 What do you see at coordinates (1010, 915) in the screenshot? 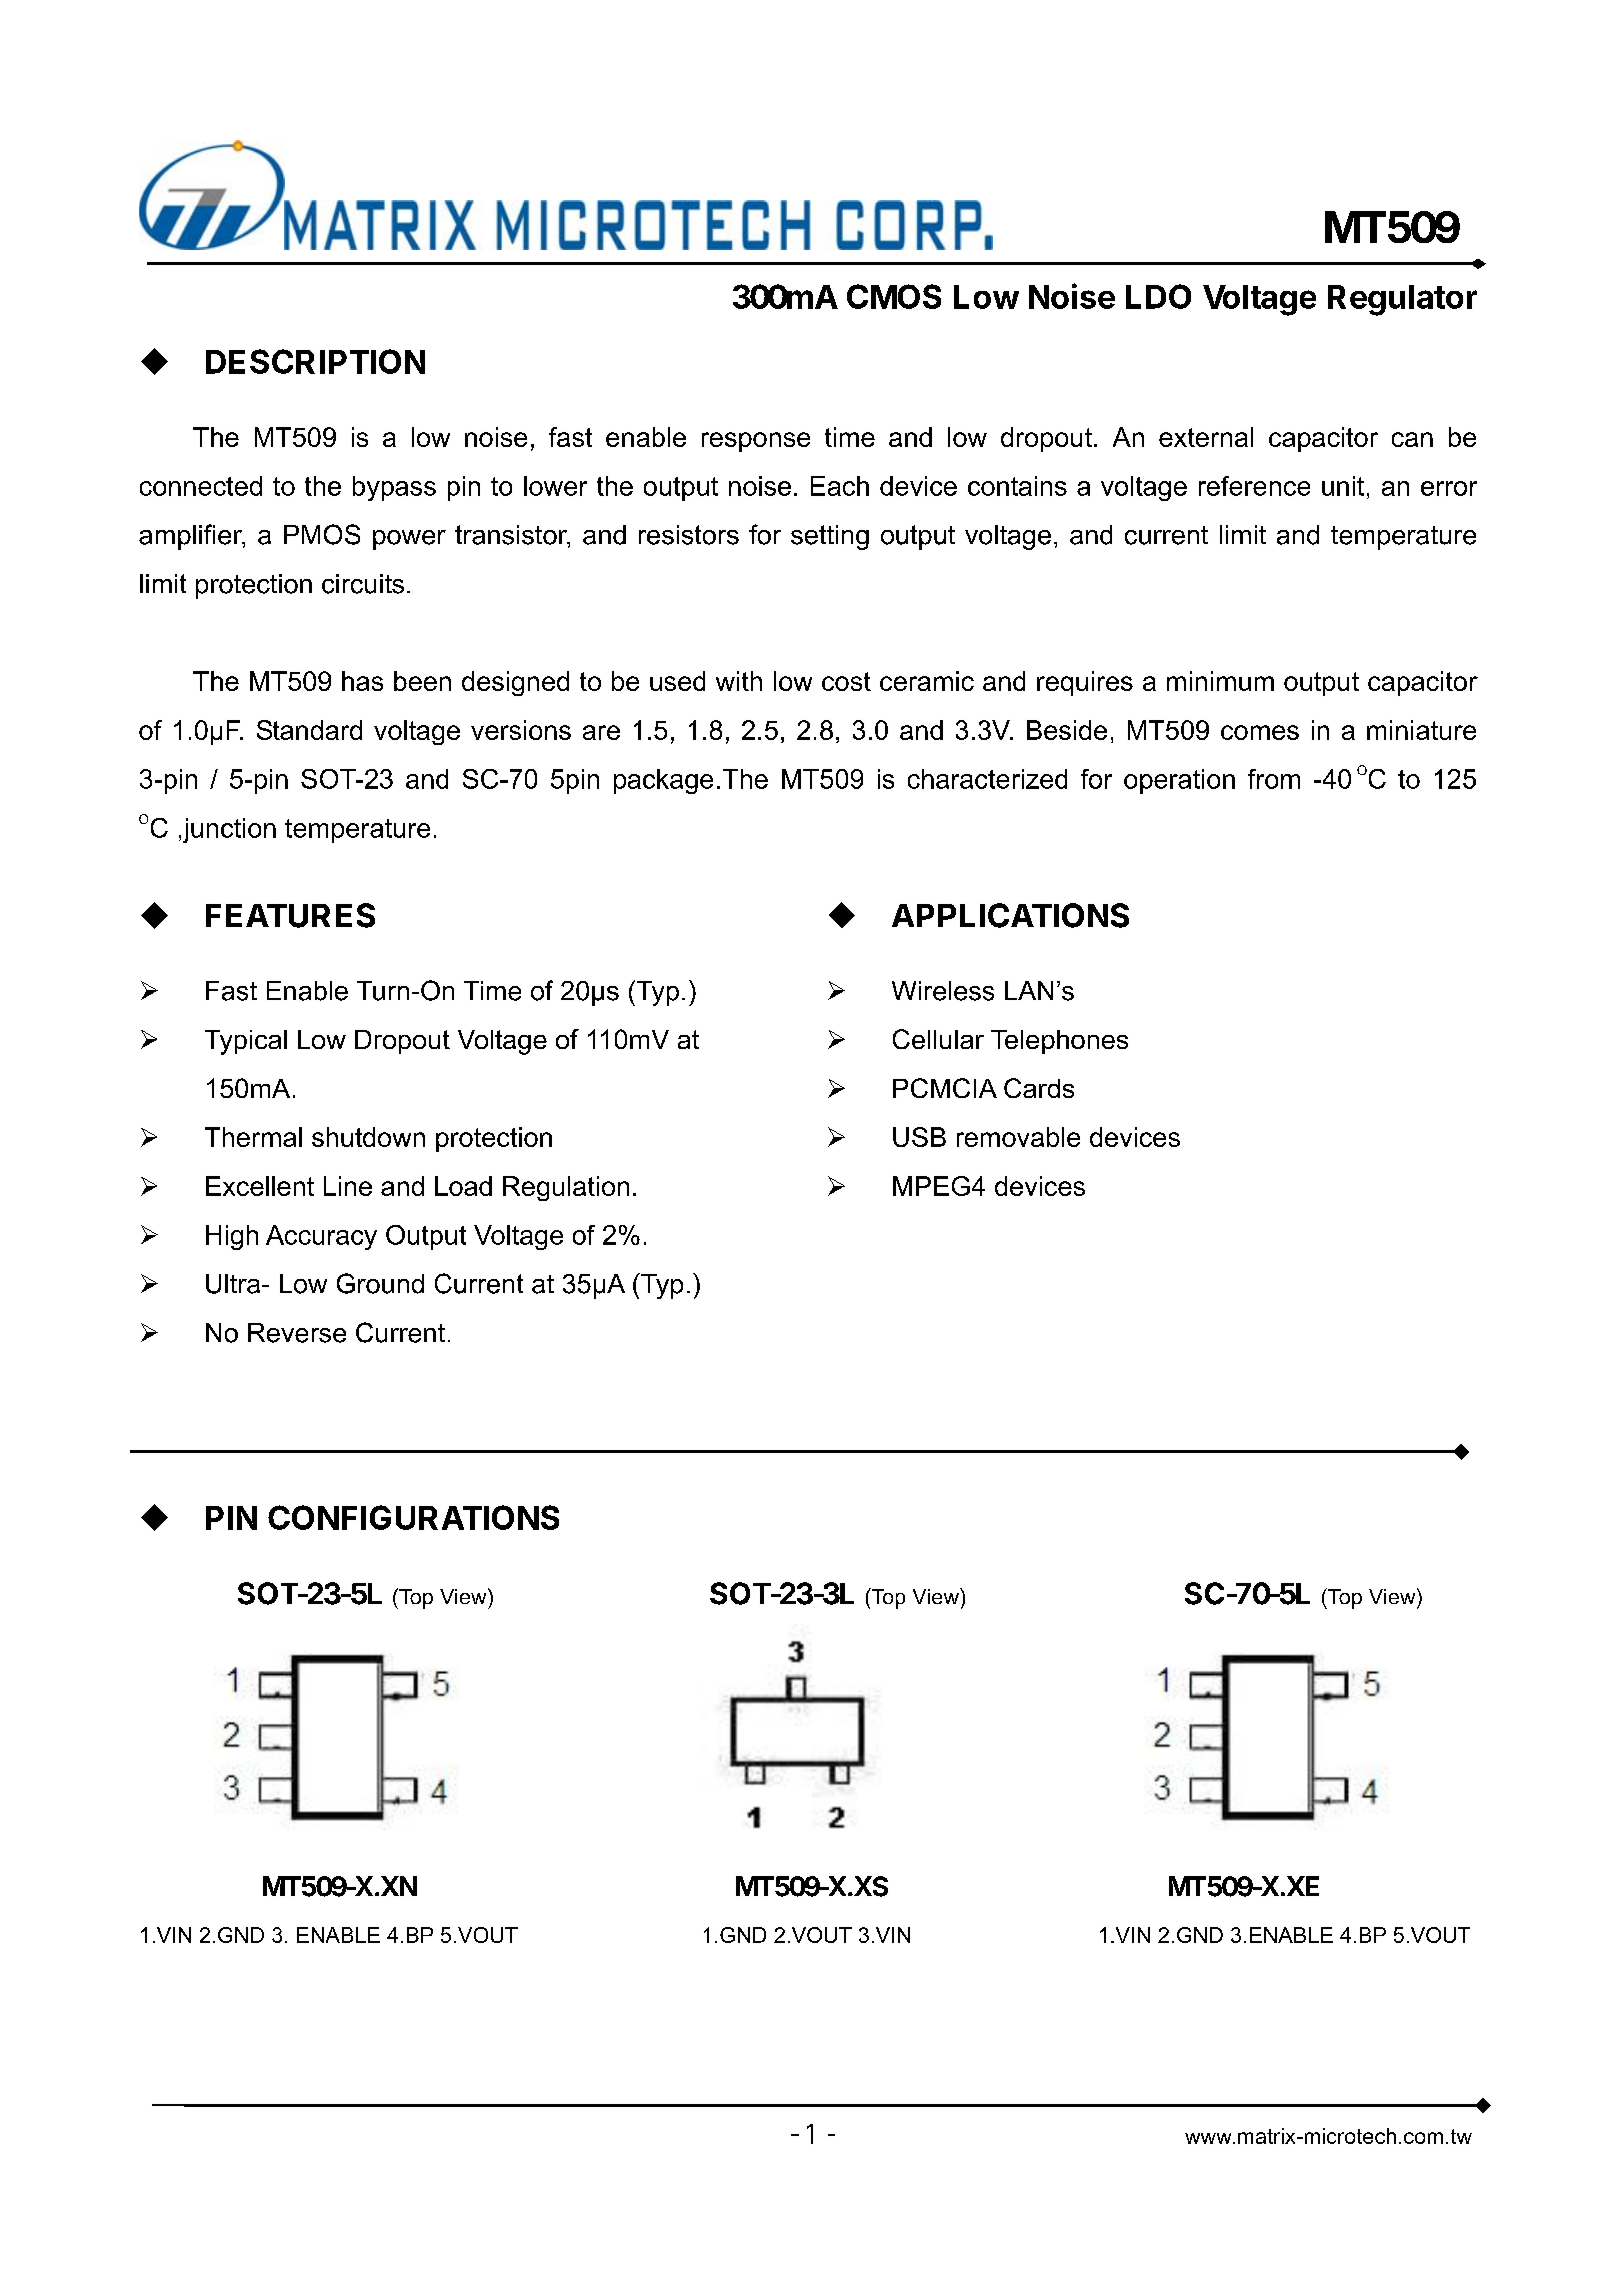
I see `APPLICATIONS` at bounding box center [1010, 915].
